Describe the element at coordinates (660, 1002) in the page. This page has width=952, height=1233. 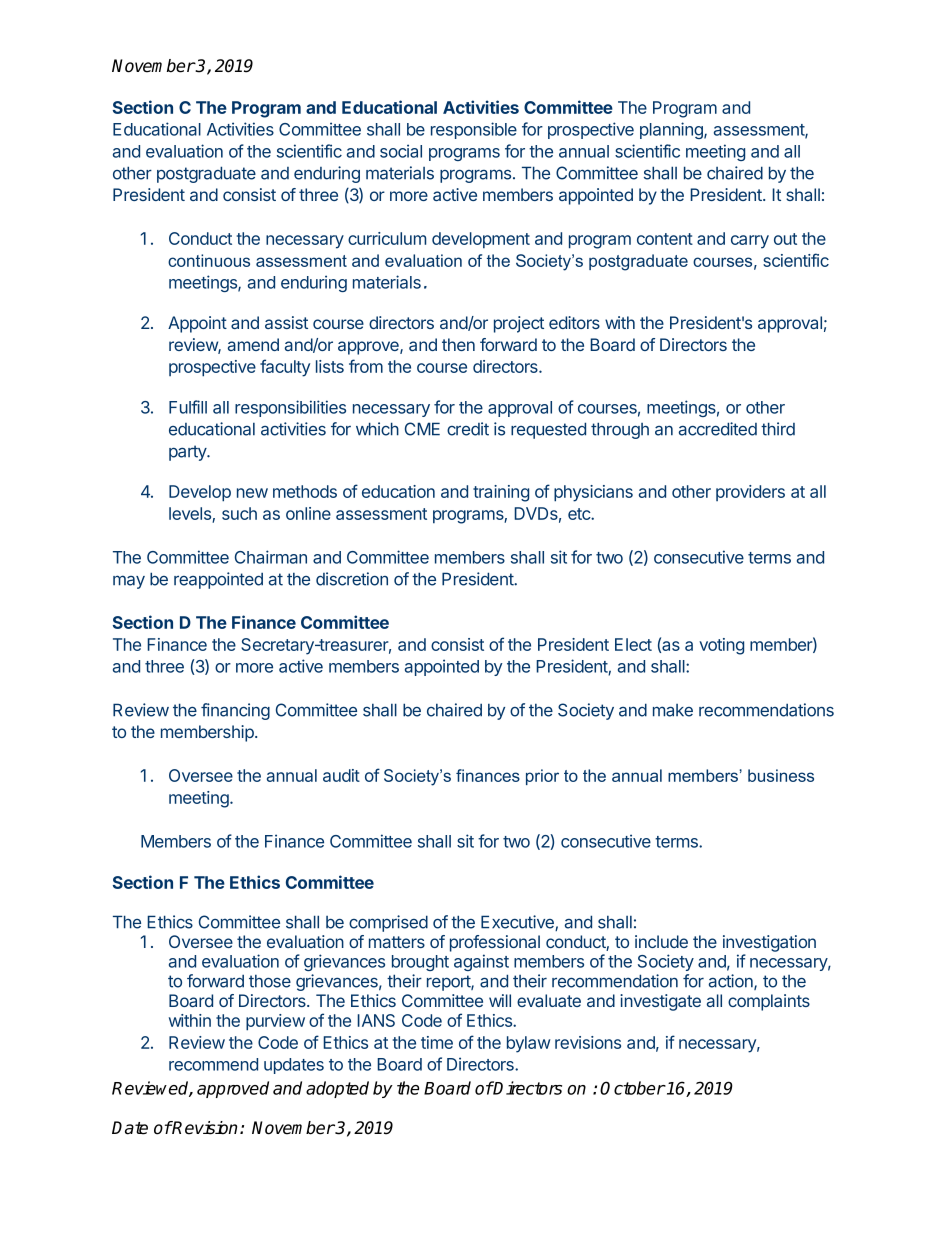
I see `investigate` at that location.
